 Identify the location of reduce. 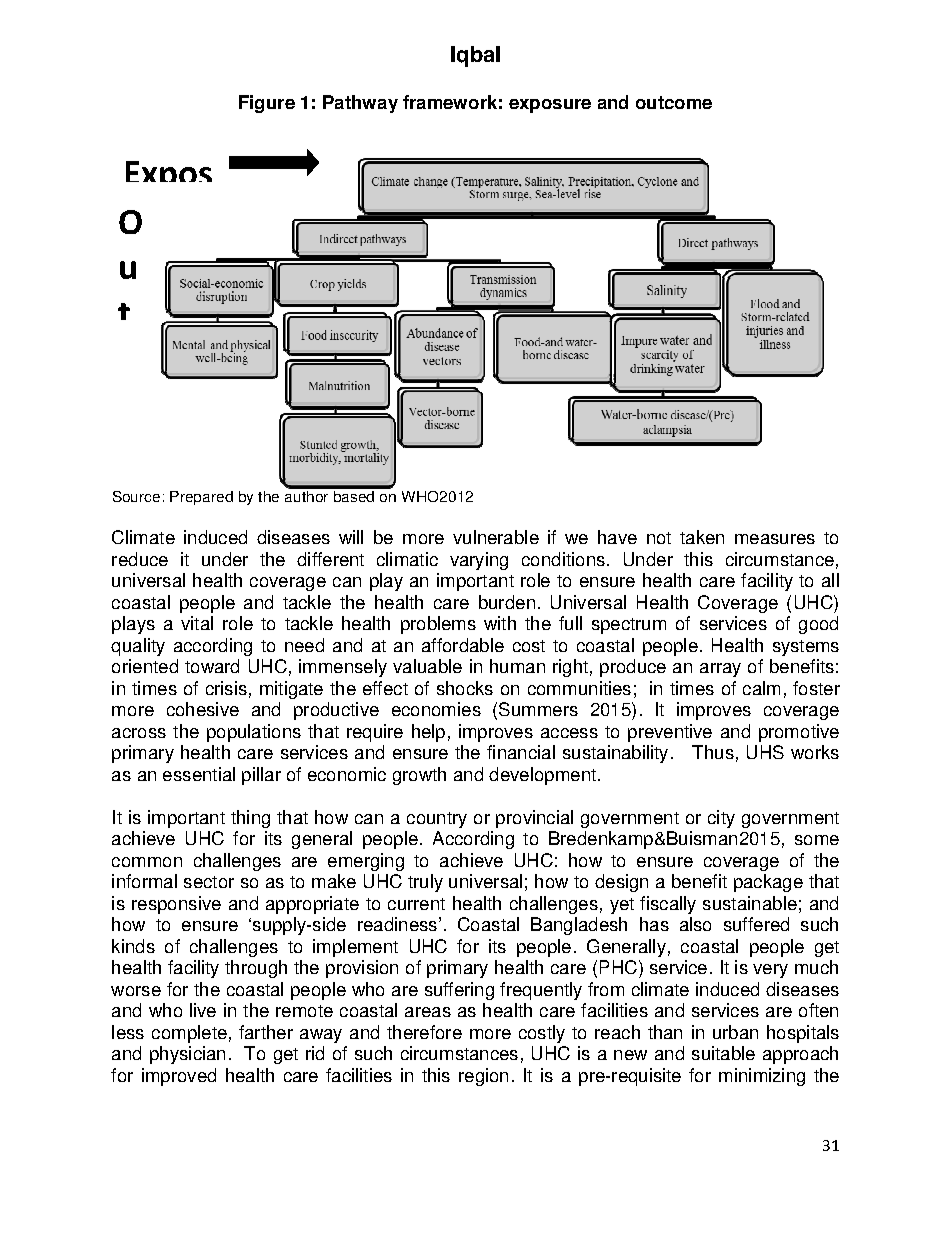
(140, 559).
